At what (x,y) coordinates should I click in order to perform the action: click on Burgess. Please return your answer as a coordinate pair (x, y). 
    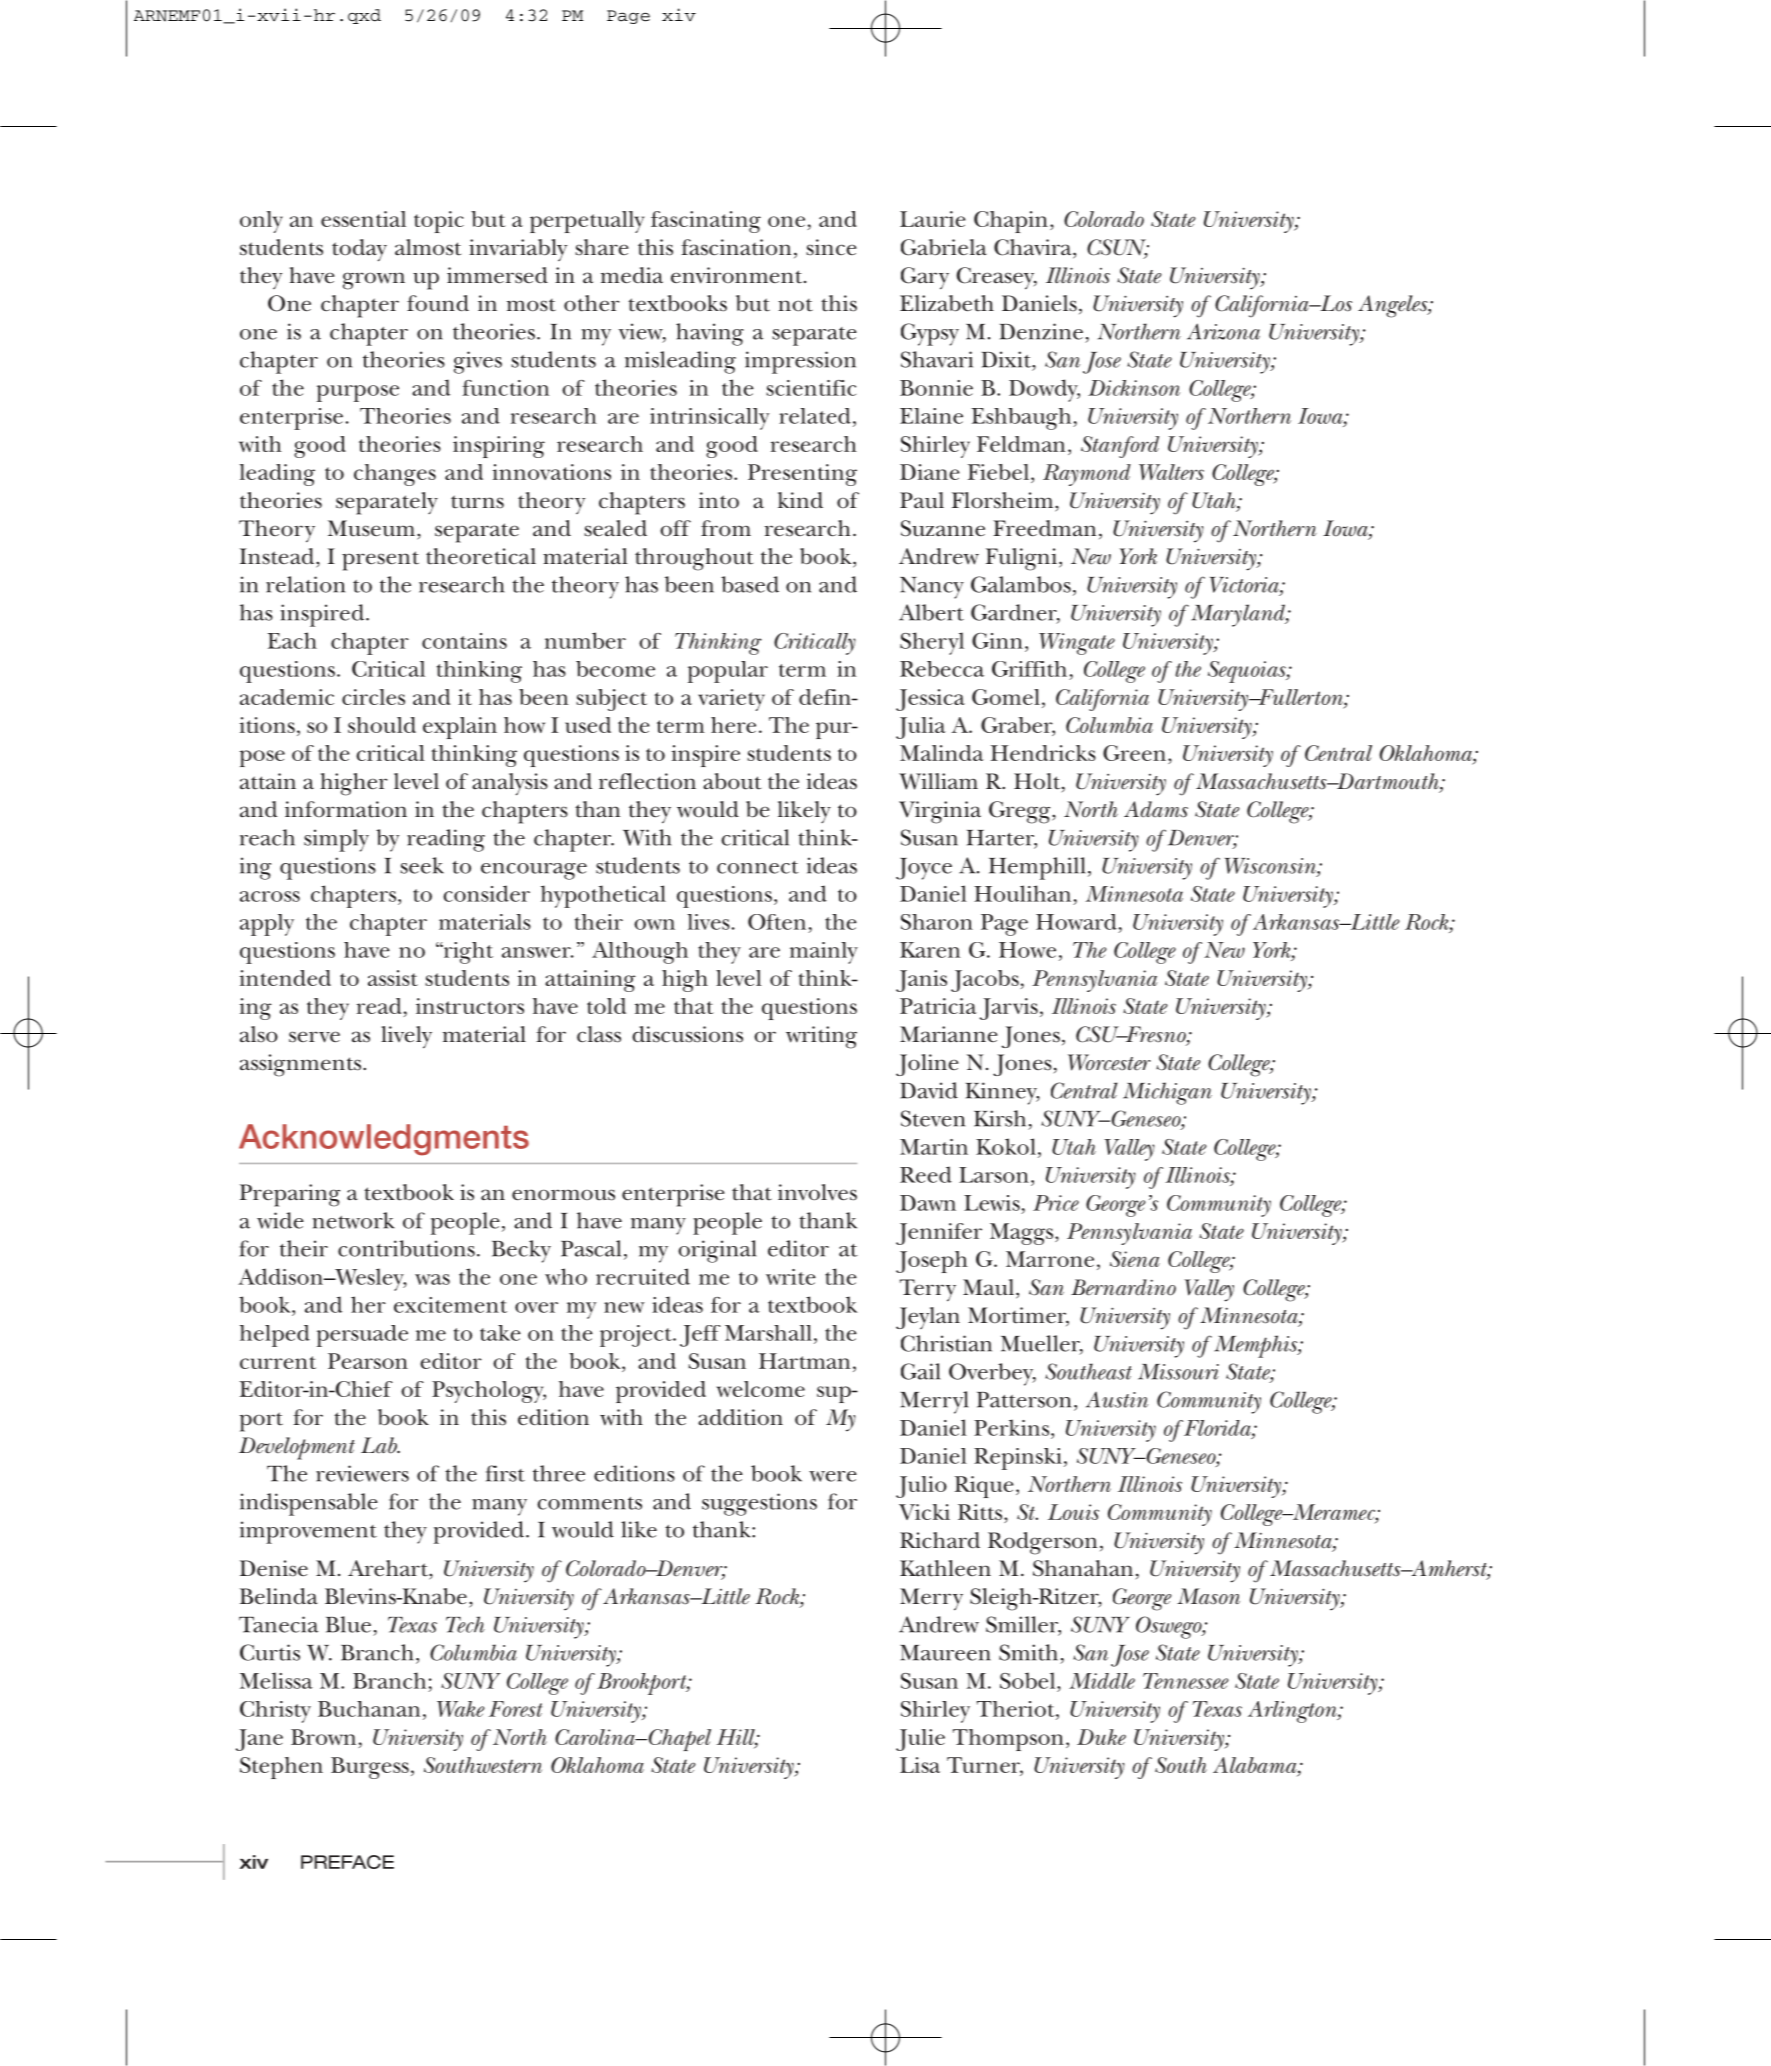
    Looking at the image, I should click on (370, 1768).
